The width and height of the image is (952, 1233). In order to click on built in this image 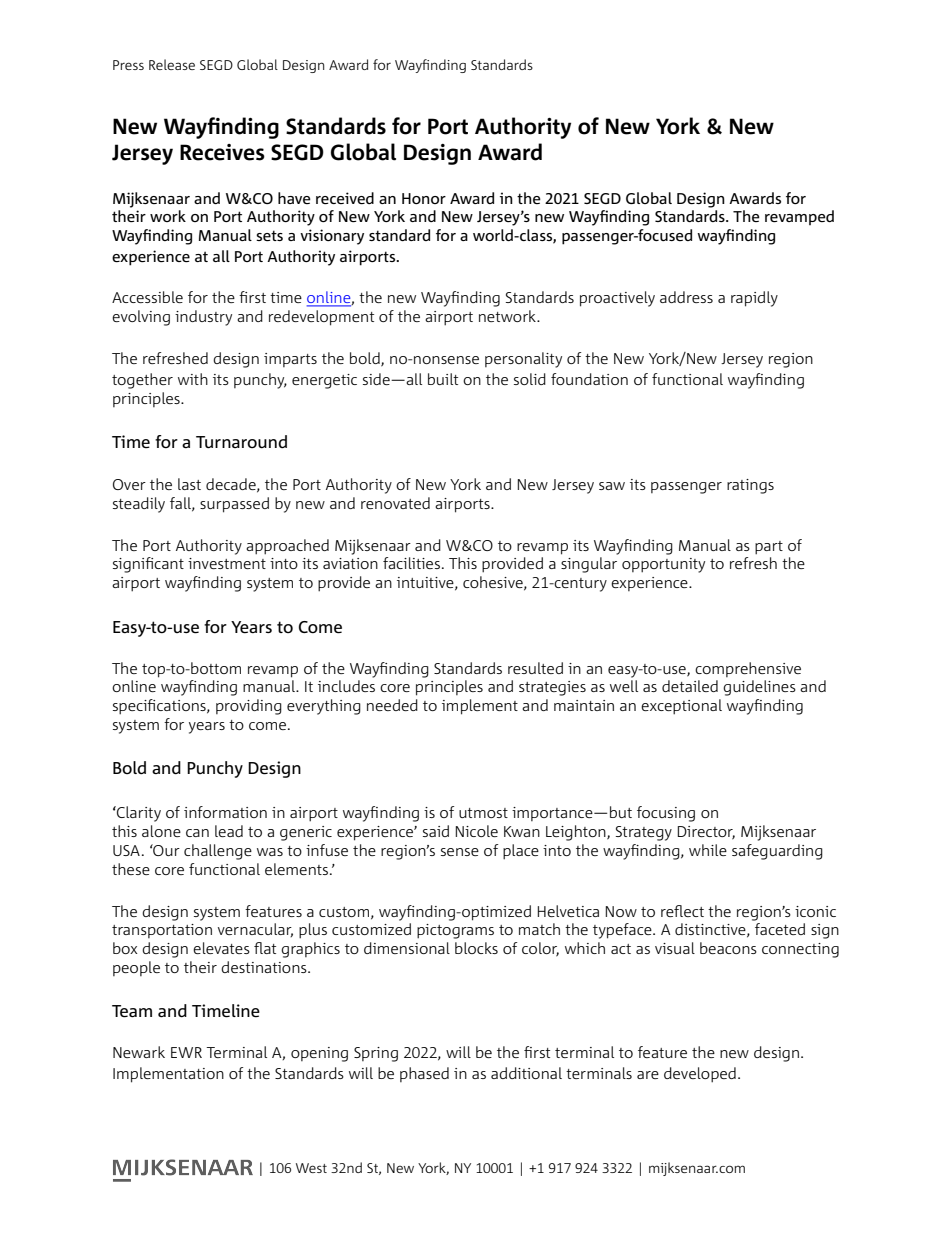, I will do `click(443, 379)`.
